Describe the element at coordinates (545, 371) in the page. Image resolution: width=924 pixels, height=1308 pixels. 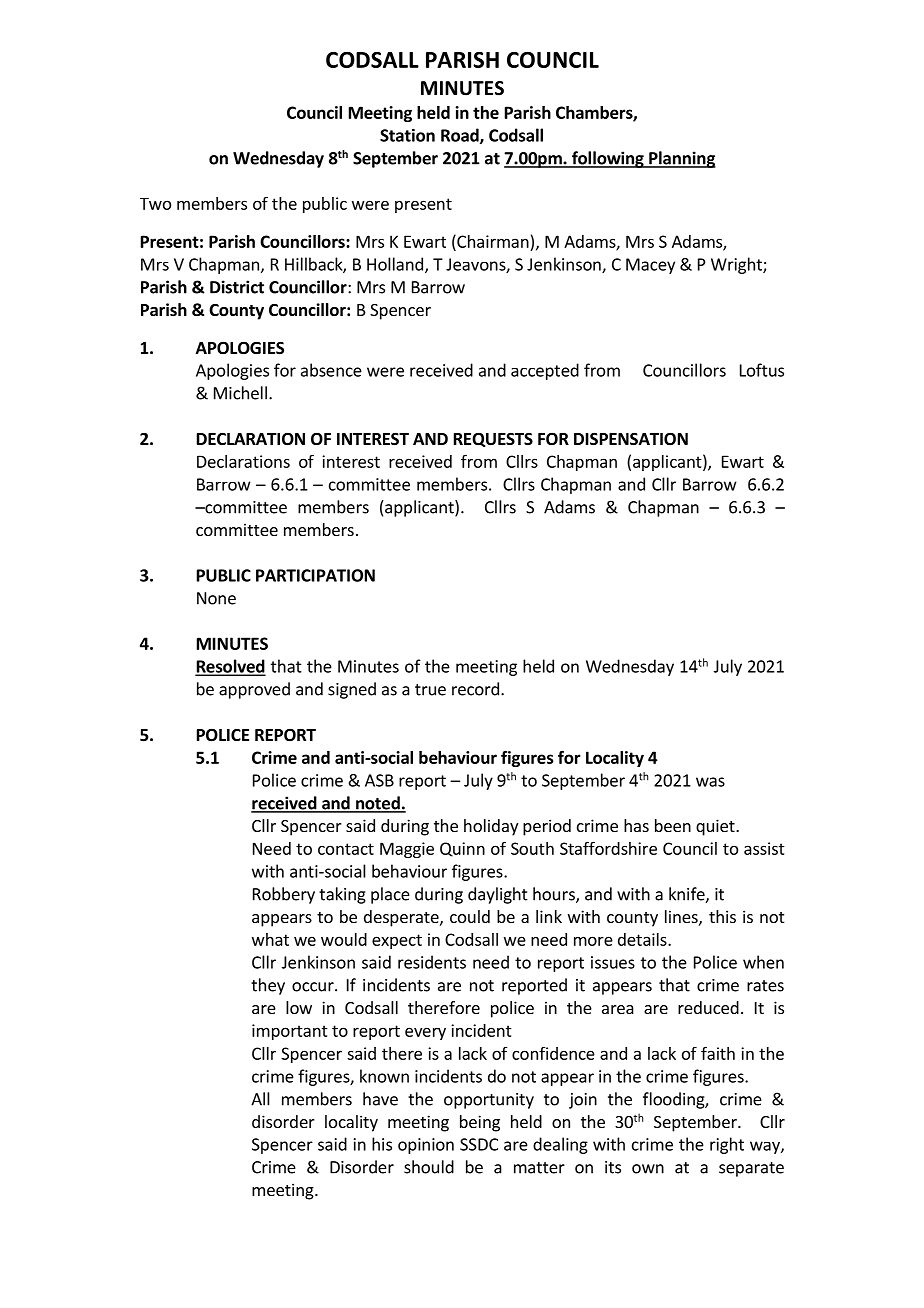
I see `accepted` at that location.
